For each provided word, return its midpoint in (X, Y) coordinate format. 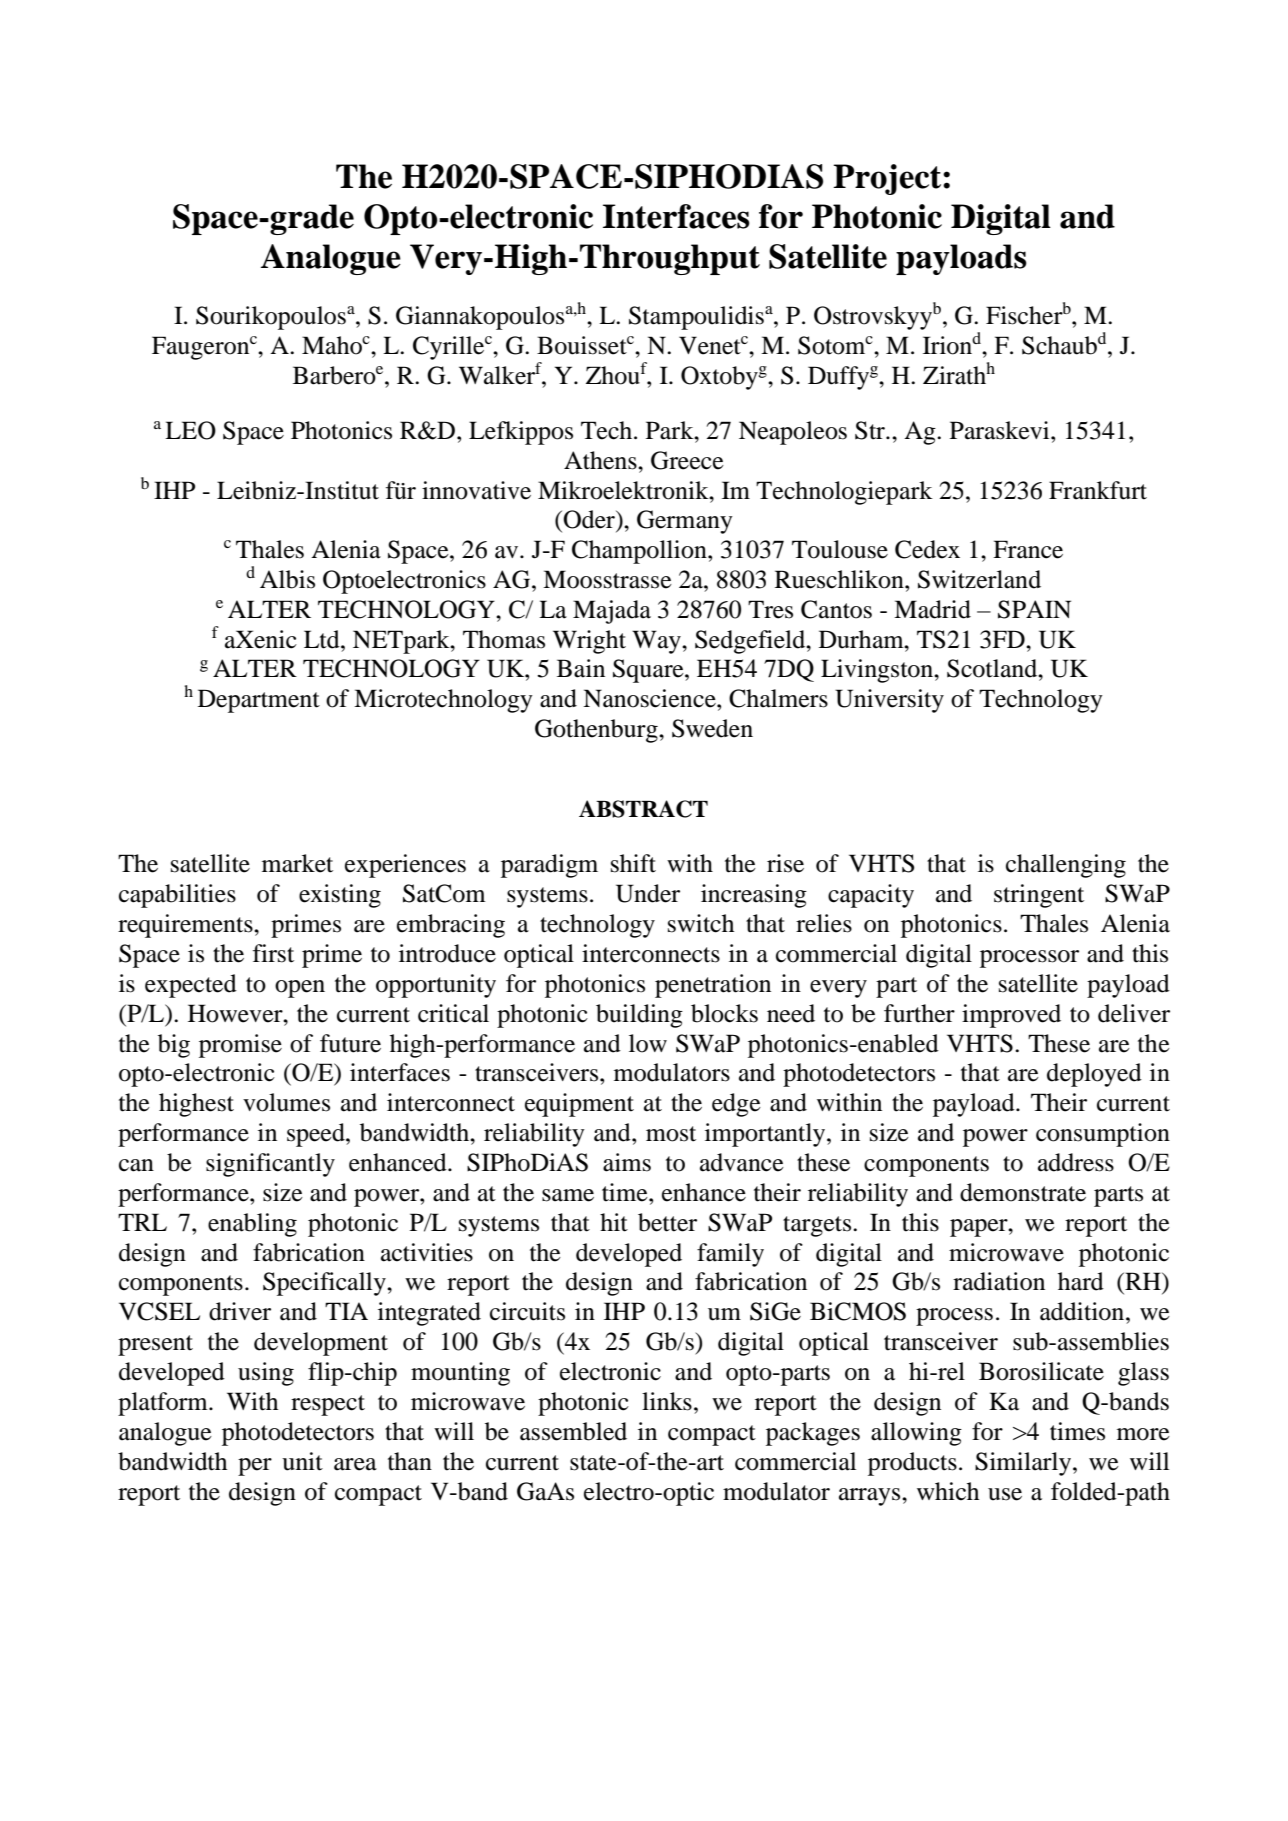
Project (888, 179)
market (297, 863)
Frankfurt (1098, 490)
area (355, 1464)
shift (633, 863)
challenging (1066, 866)
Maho (332, 345)
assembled (573, 1431)
